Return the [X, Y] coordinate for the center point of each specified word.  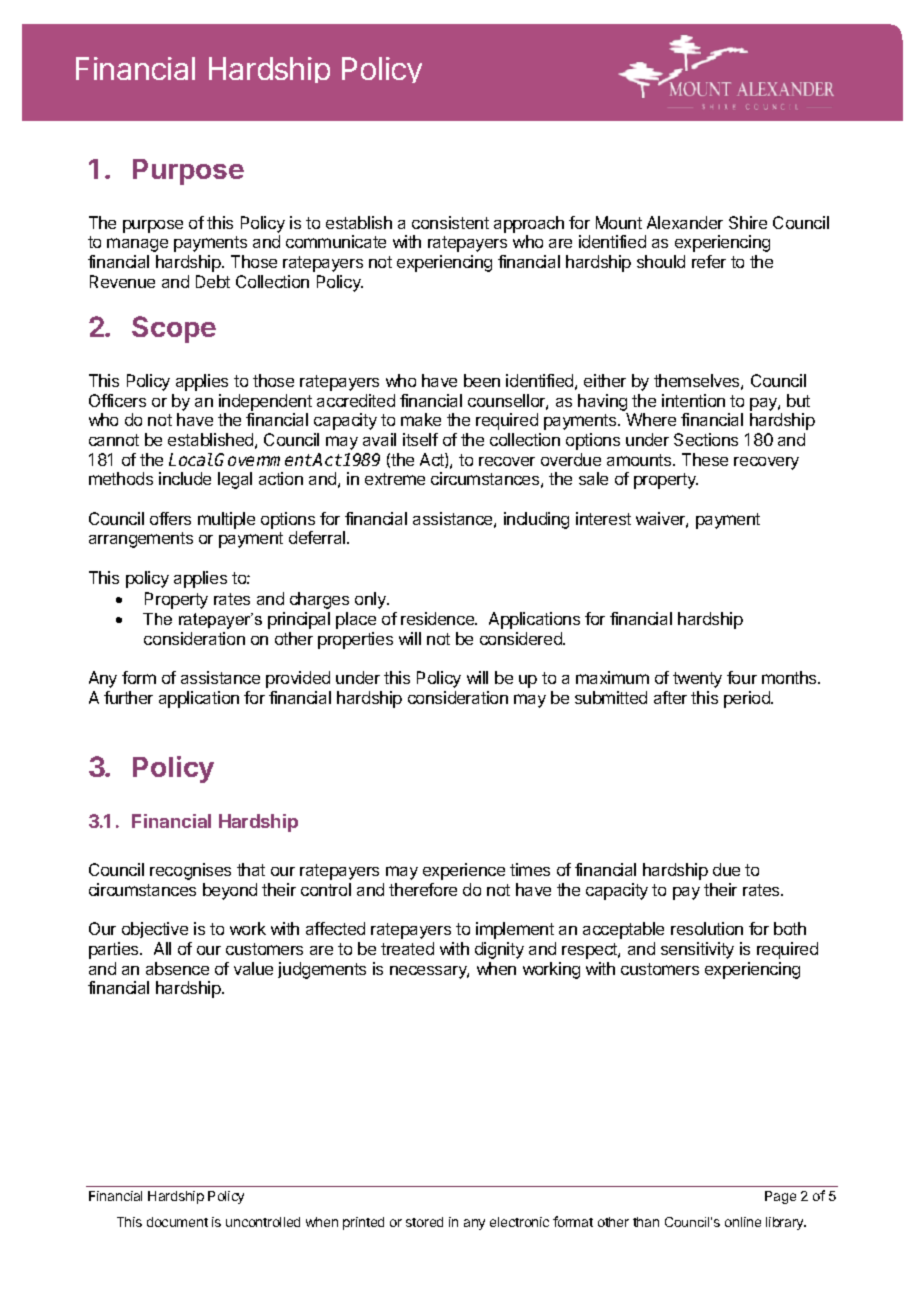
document [177, 1222]
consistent [450, 222]
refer [709, 261]
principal [299, 620]
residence [438, 618]
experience [464, 871]
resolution [707, 928]
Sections [706, 439]
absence [177, 968]
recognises [190, 871]
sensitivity [697, 950]
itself [420, 439]
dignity [499, 950]
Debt [213, 281]
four [742, 677]
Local [191, 459]
